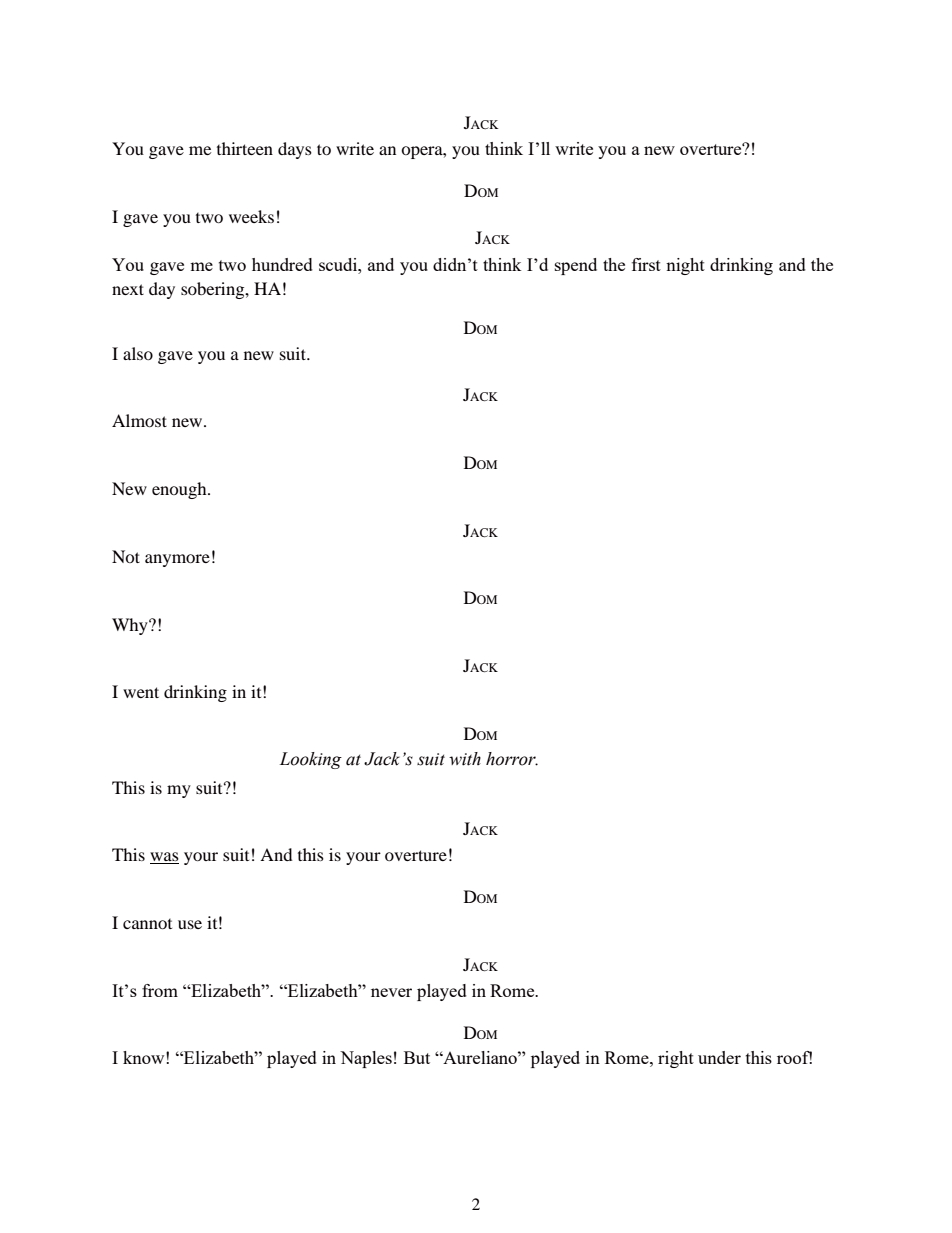 This screenshot has height=1233, width=952. Describe the element at coordinates (295, 150) in the screenshot. I see `days` at that location.
